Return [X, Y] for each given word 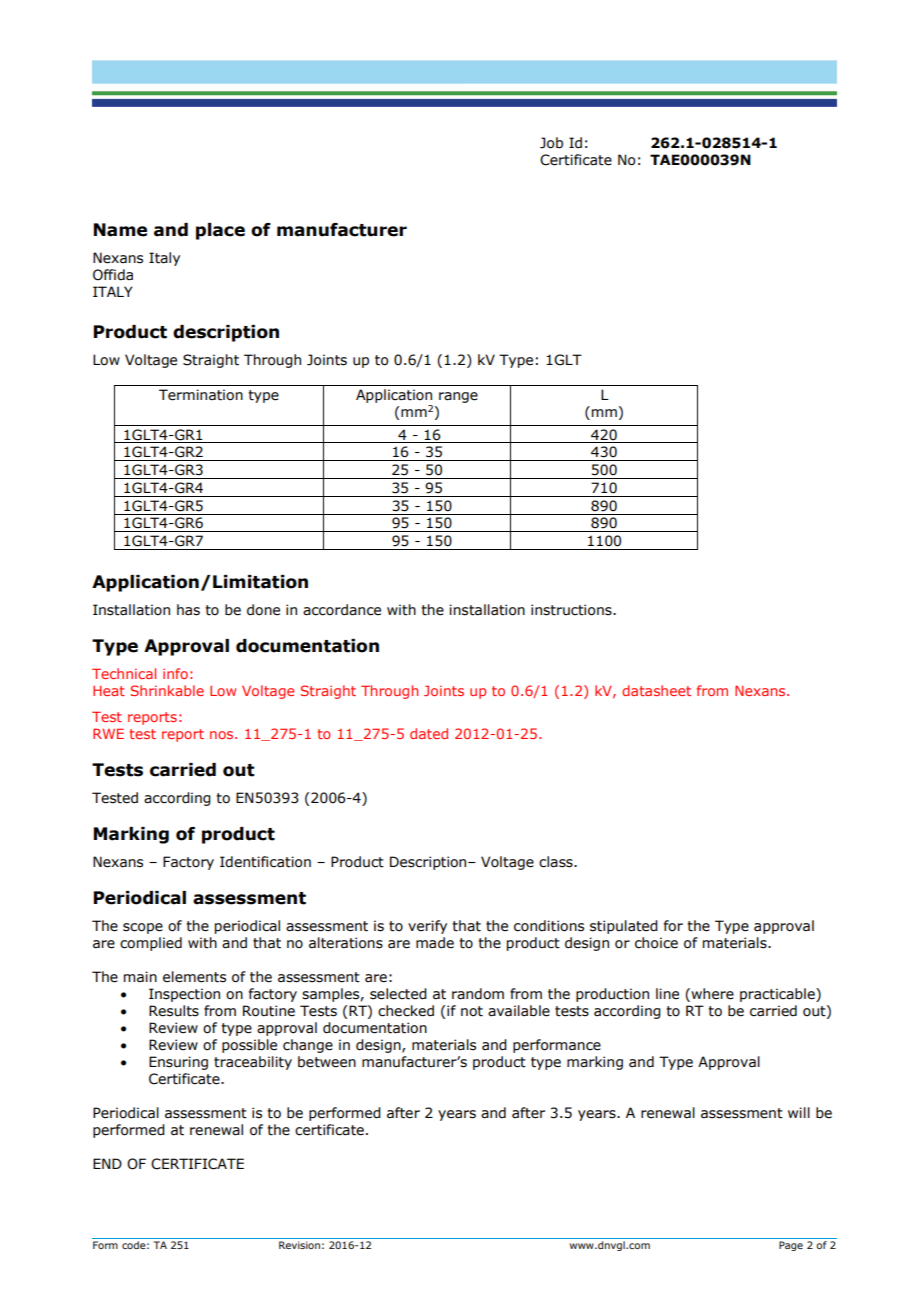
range [458, 397]
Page [791, 1246]
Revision [299, 1245]
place [220, 231]
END [107, 1163]
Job [551, 143]
